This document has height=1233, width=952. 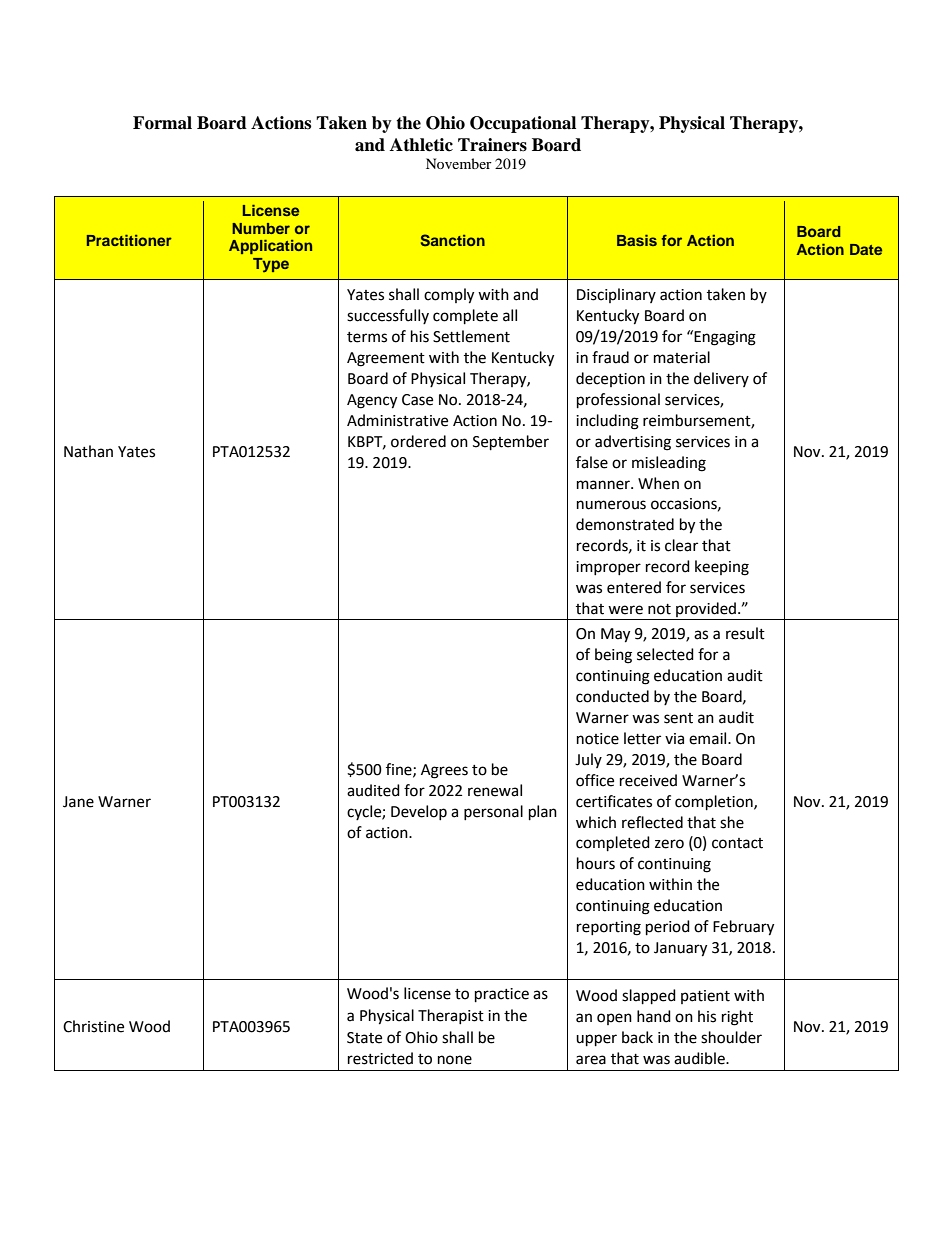 I want to click on Christine, so click(x=93, y=1026).
